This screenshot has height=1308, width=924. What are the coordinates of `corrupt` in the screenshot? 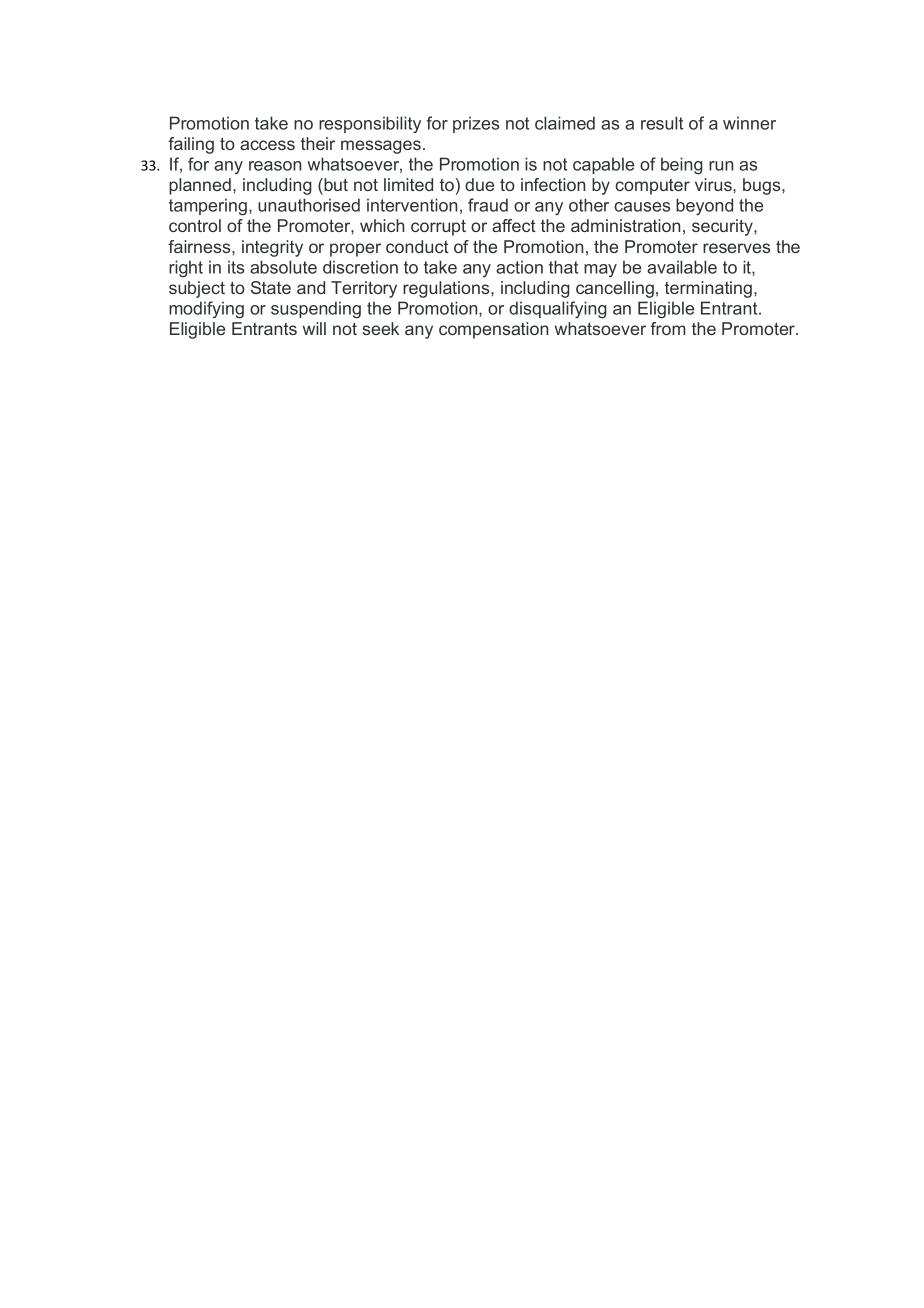 It's located at (438, 228).
